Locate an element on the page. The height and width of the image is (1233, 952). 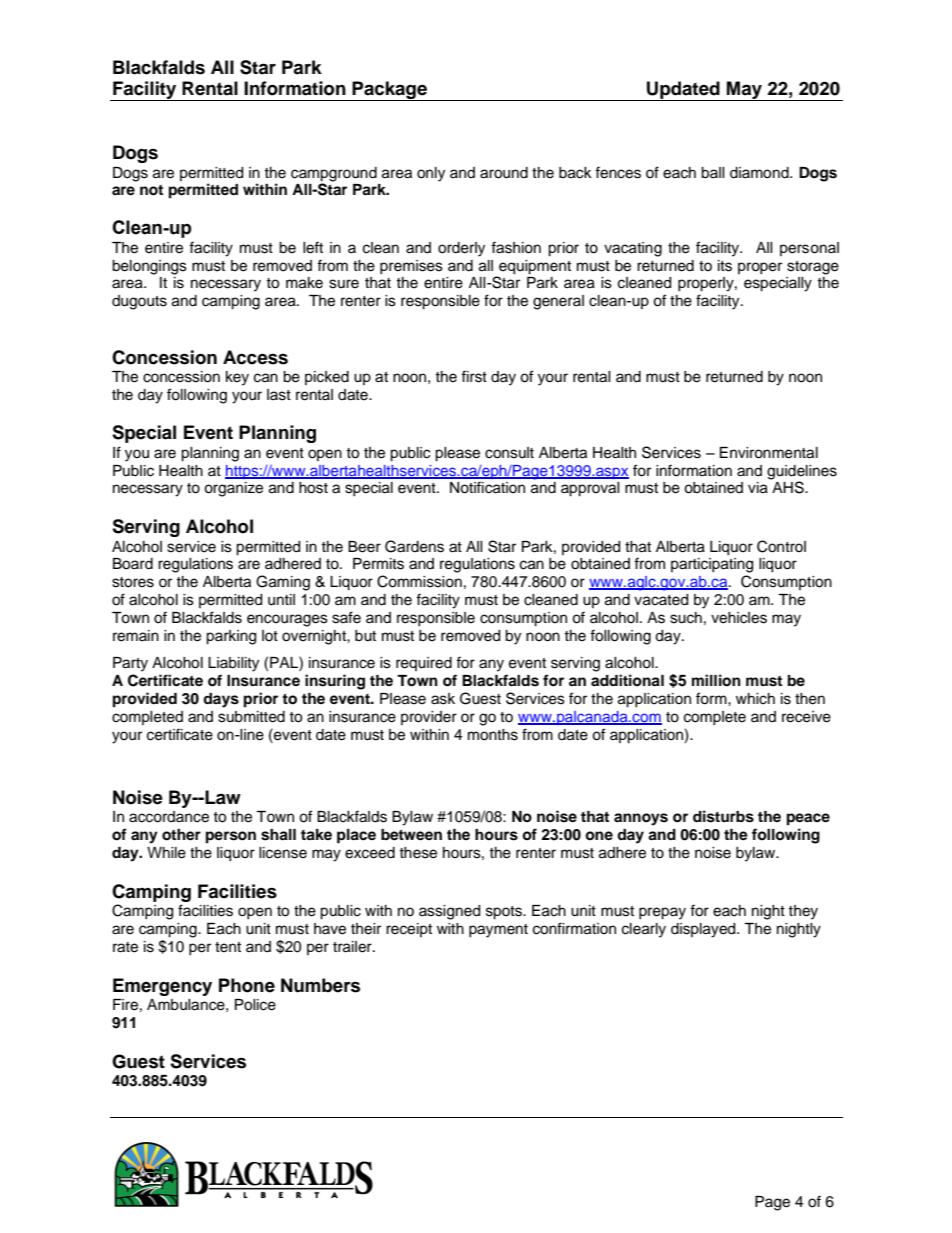
days is located at coordinates (221, 700).
